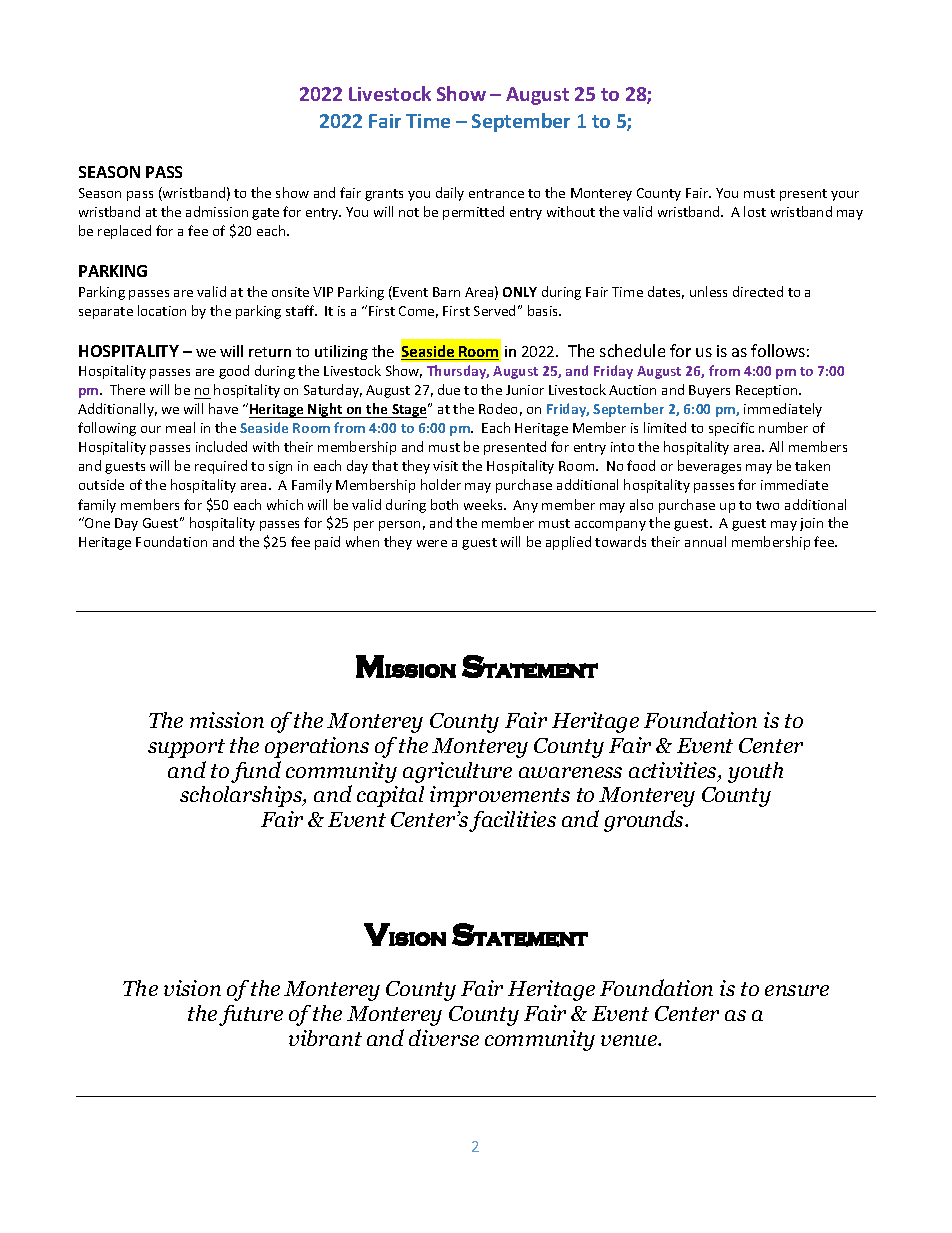 Image resolution: width=952 pixels, height=1233 pixels. I want to click on replaced, so click(124, 232).
